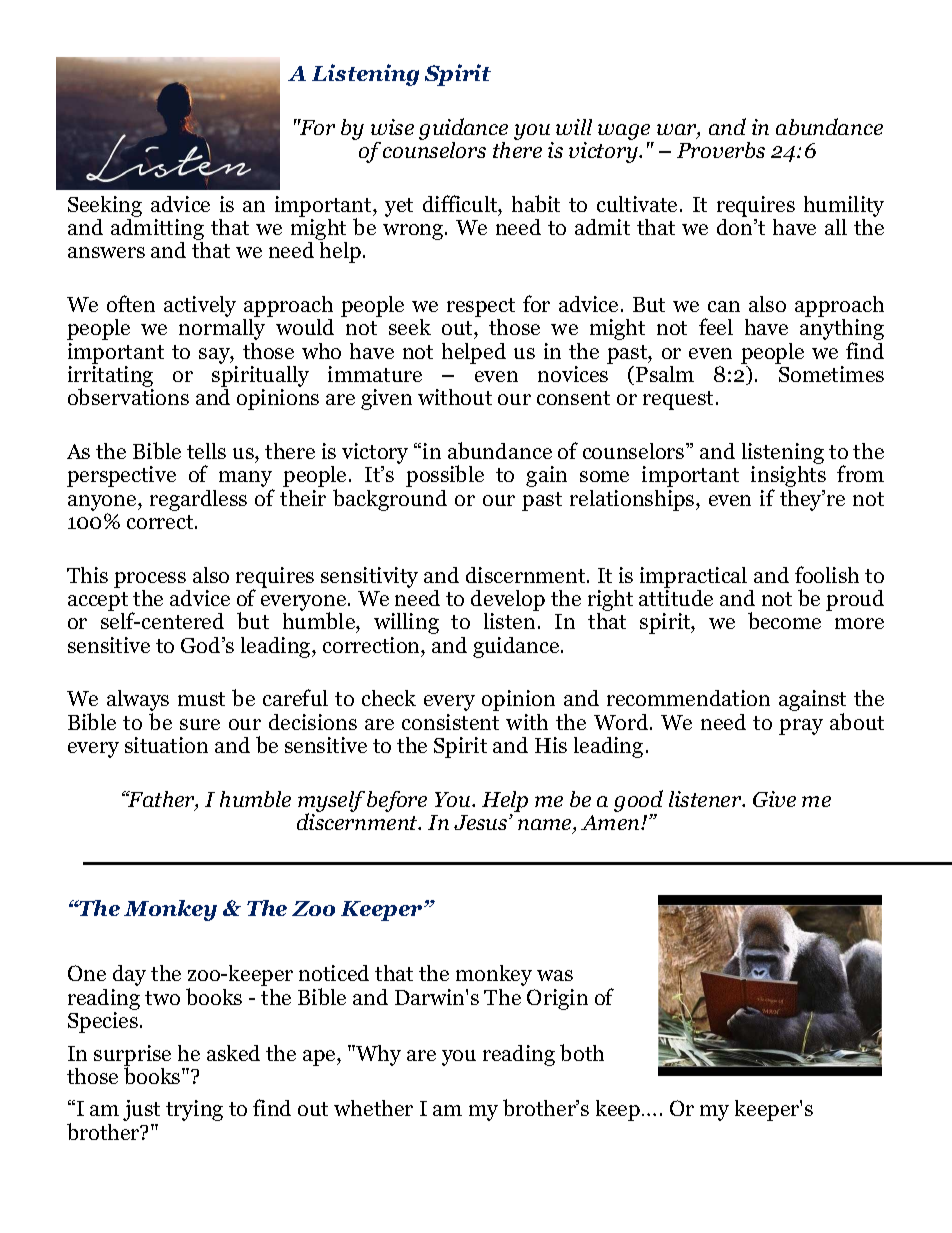 Image resolution: width=952 pixels, height=1233 pixels. What do you see at coordinates (392, 127) in the screenshot?
I see `wise` at bounding box center [392, 127].
